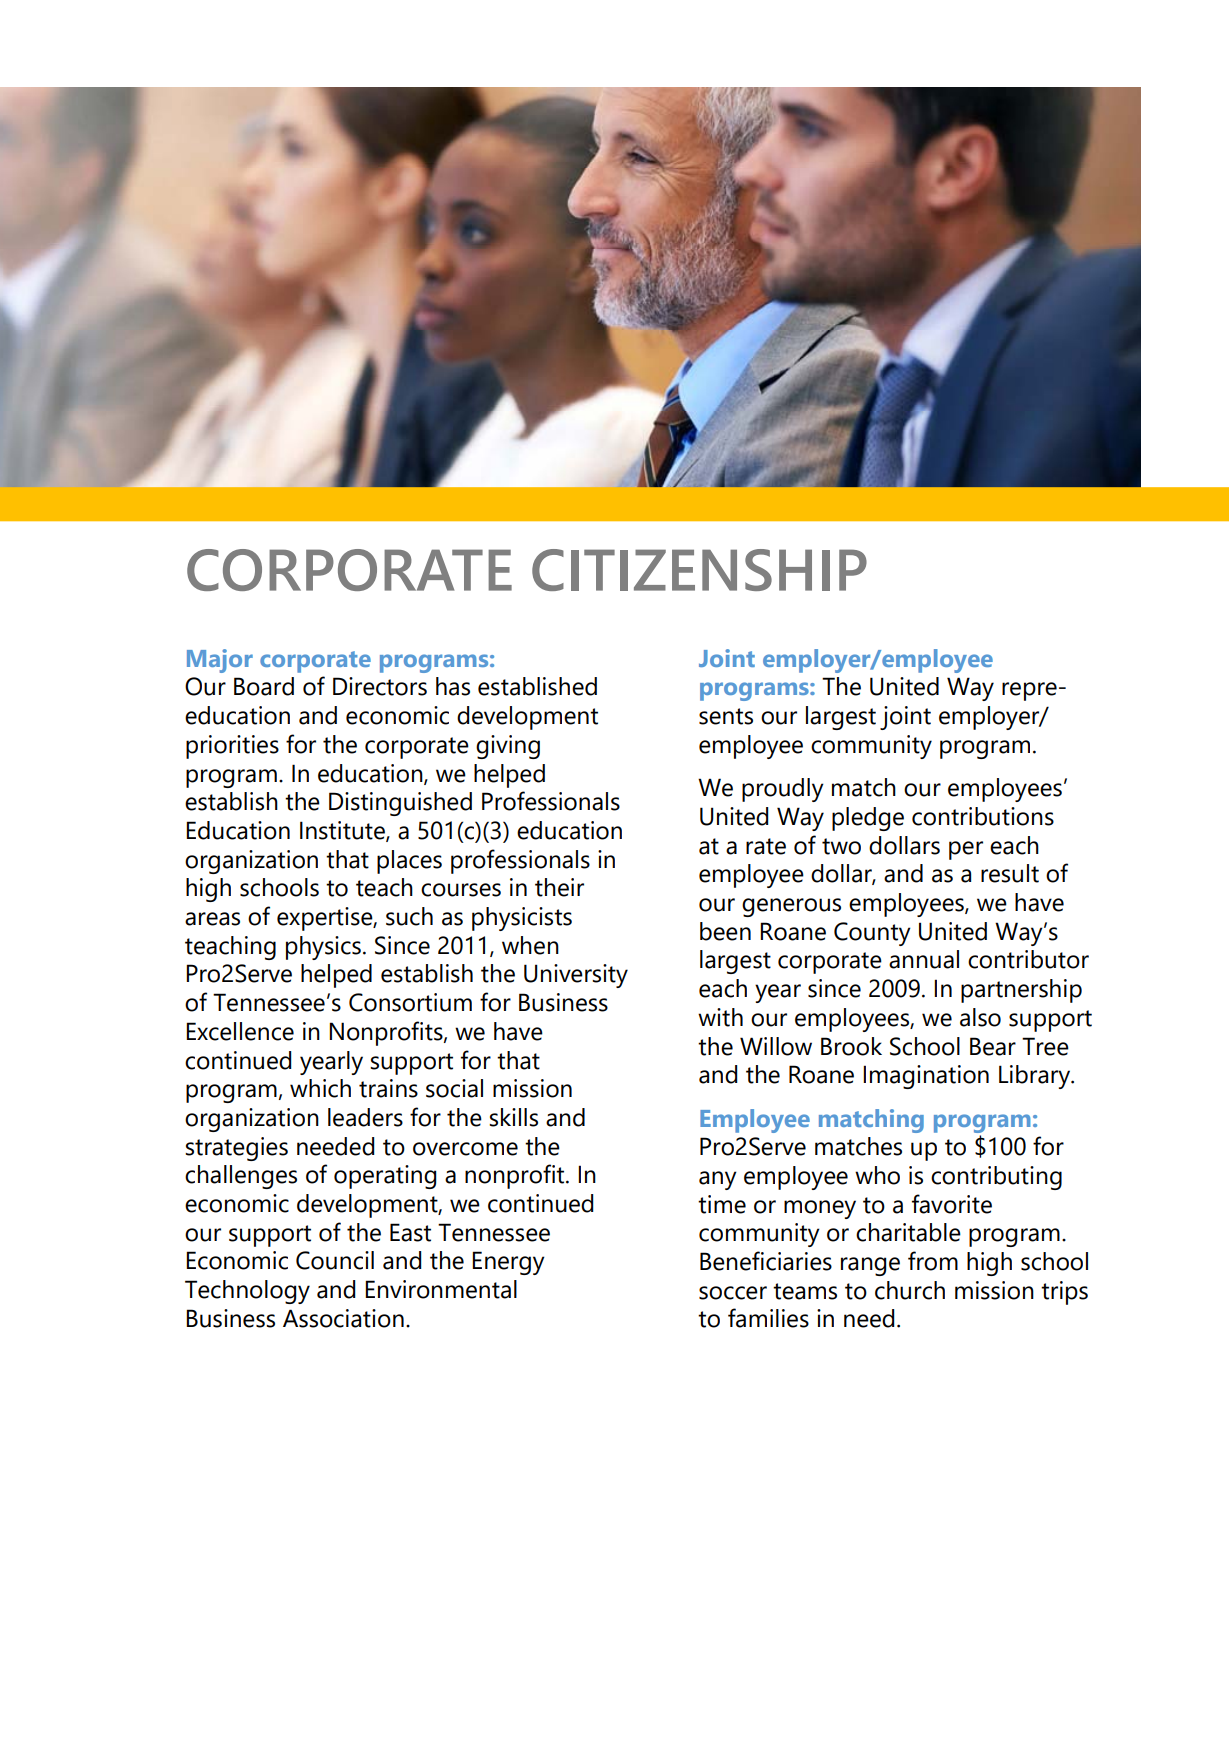  I want to click on Imagination, so click(926, 1077).
